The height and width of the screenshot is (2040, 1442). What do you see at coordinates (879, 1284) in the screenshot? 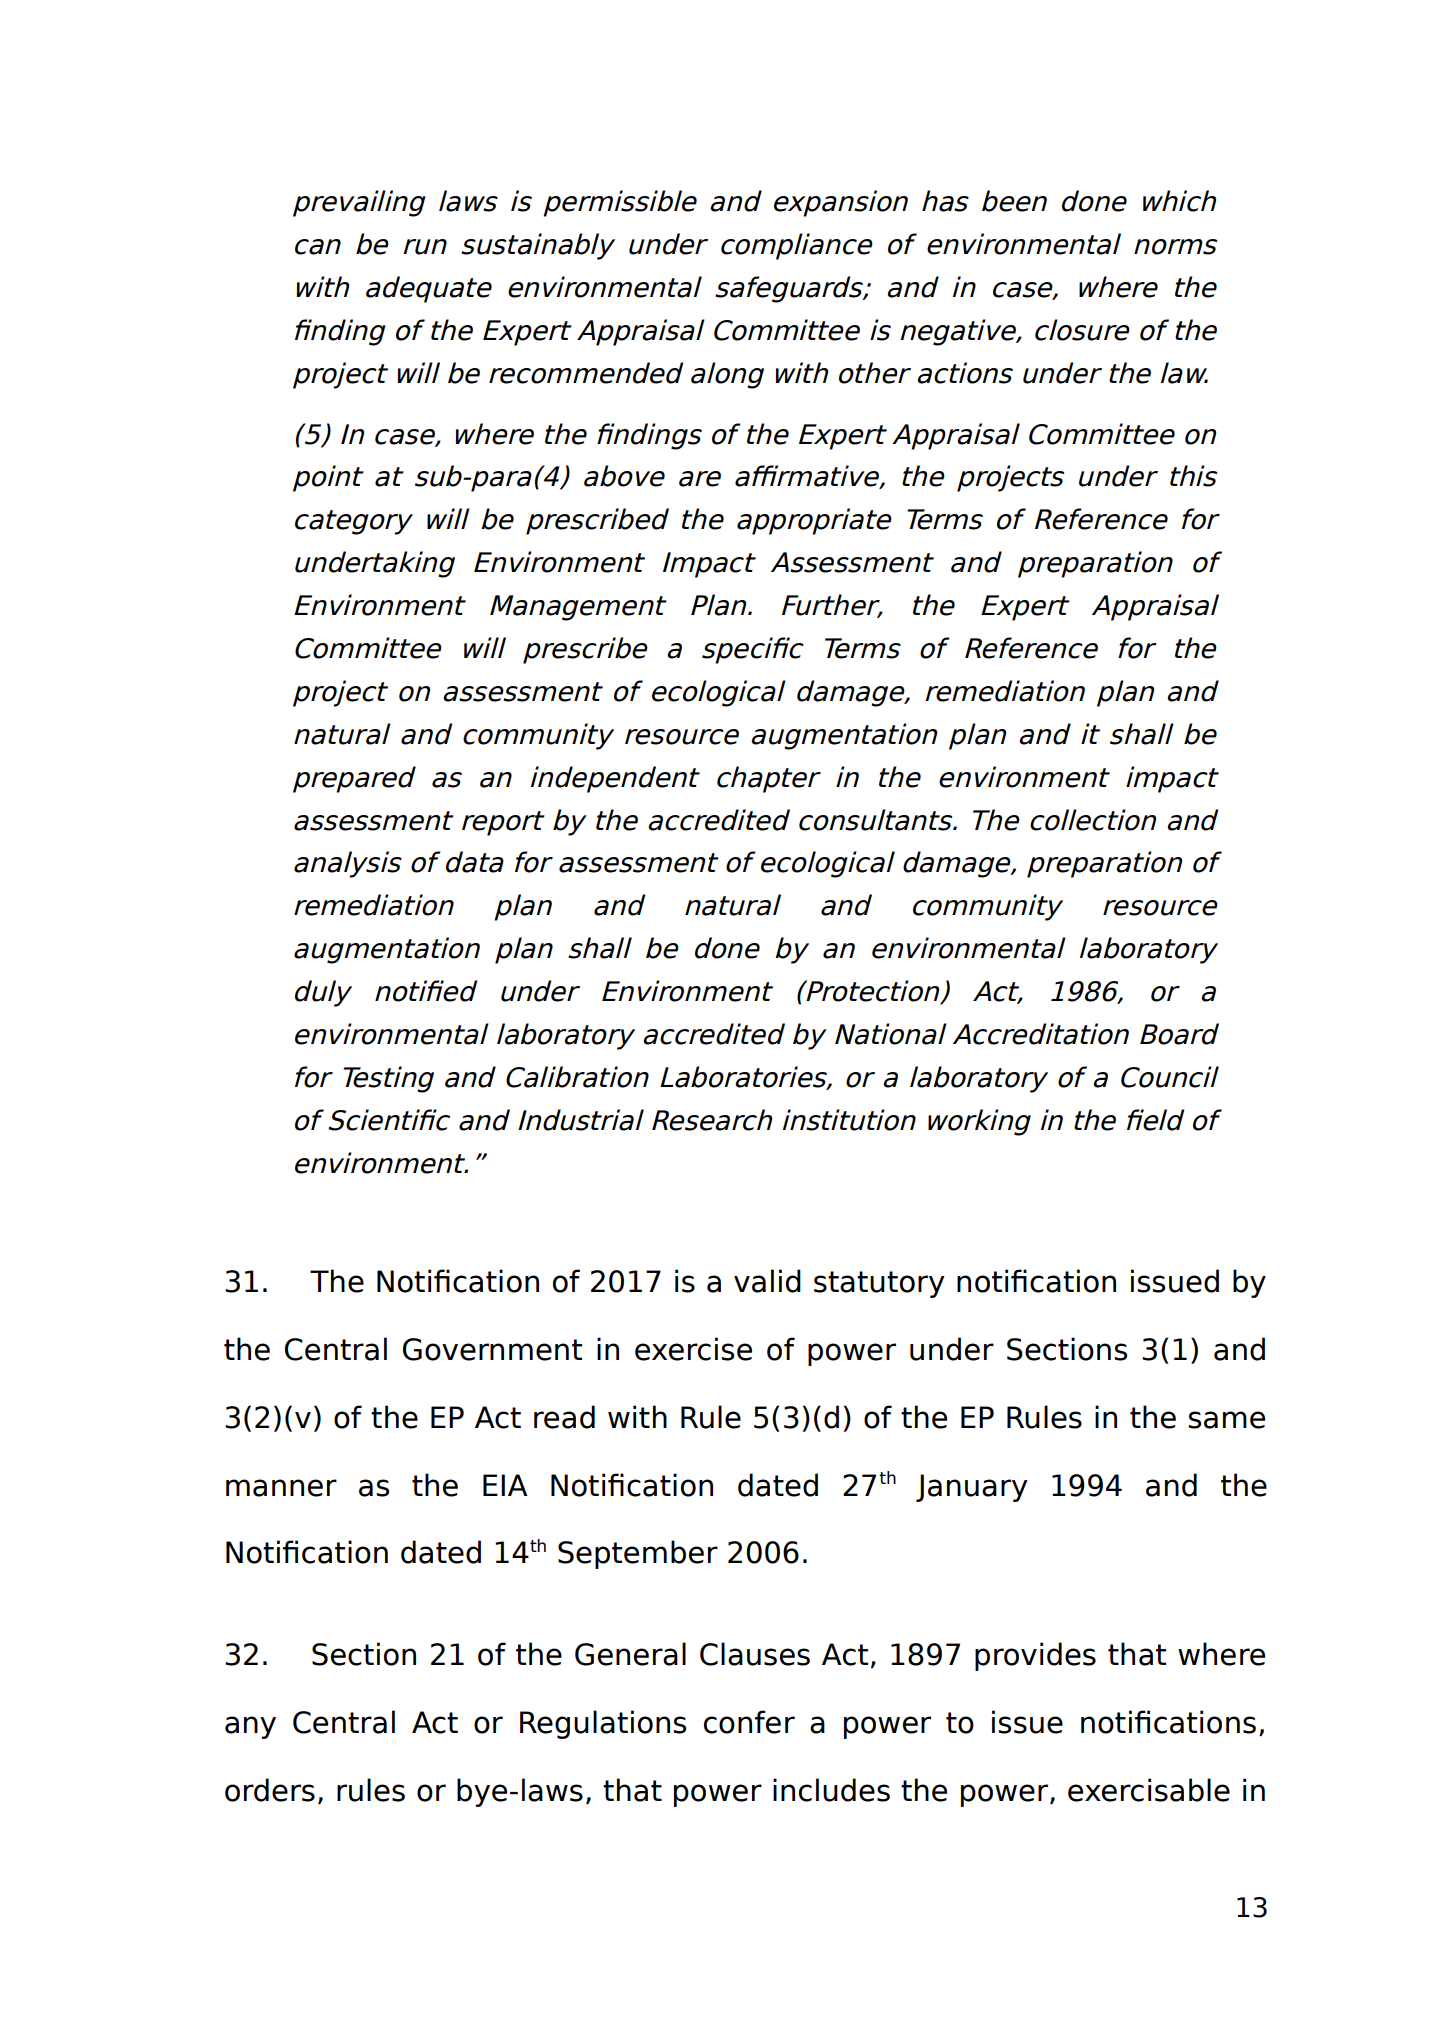
I see `statutory` at bounding box center [879, 1284].
